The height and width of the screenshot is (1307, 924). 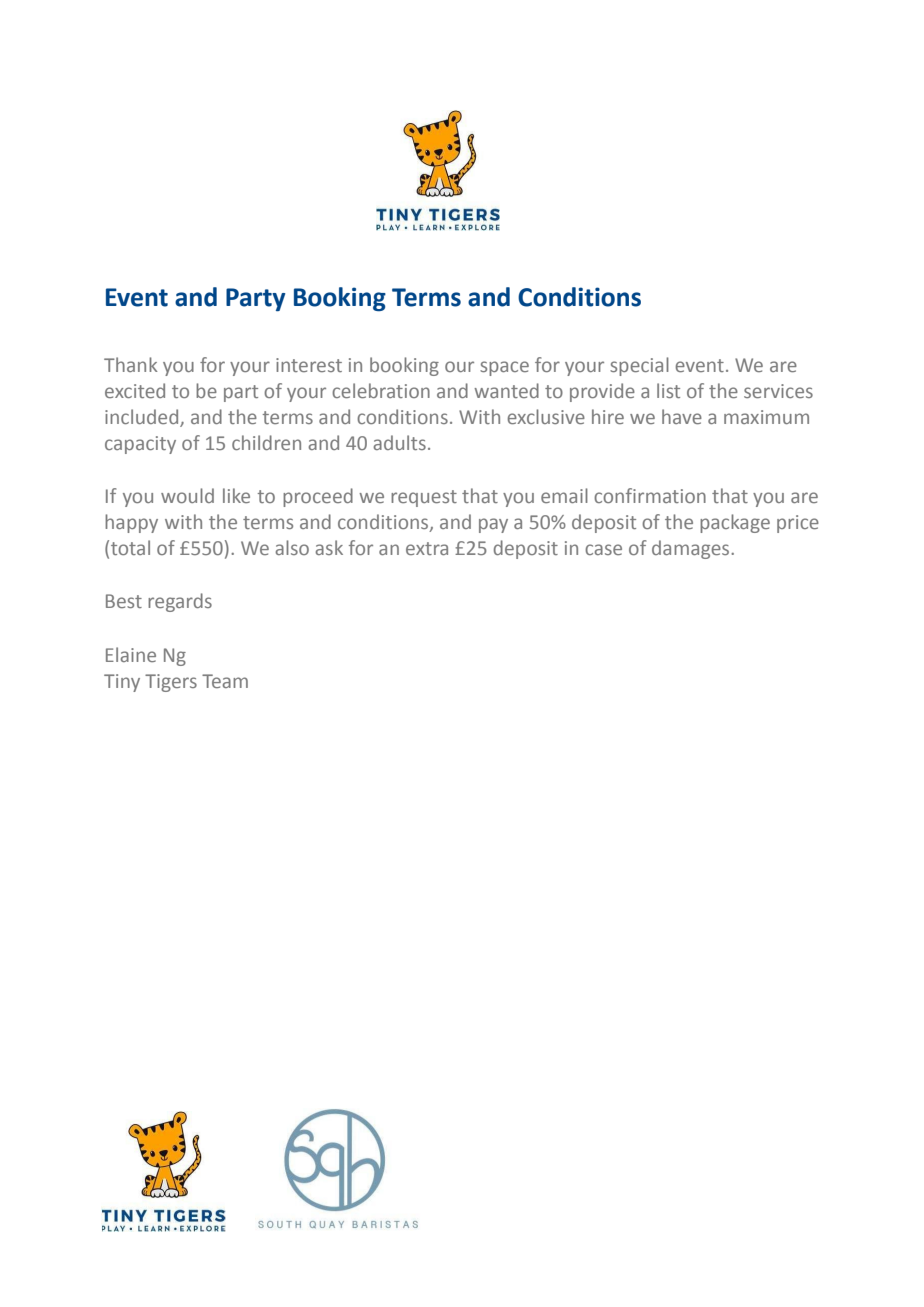 I want to click on Thank, so click(x=131, y=364).
